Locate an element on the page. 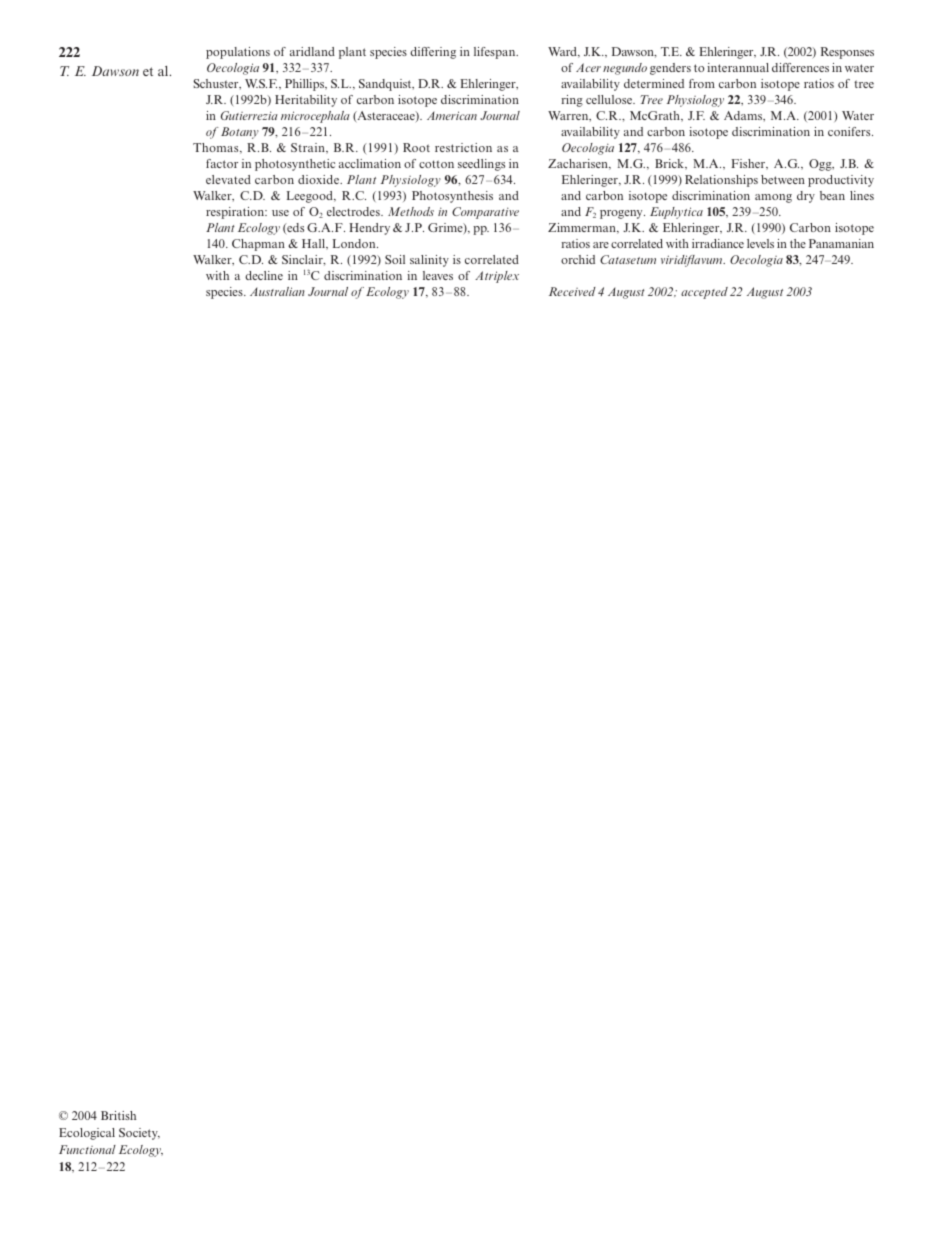 The height and width of the image is (1251, 952). populations is located at coordinates (238, 53).
